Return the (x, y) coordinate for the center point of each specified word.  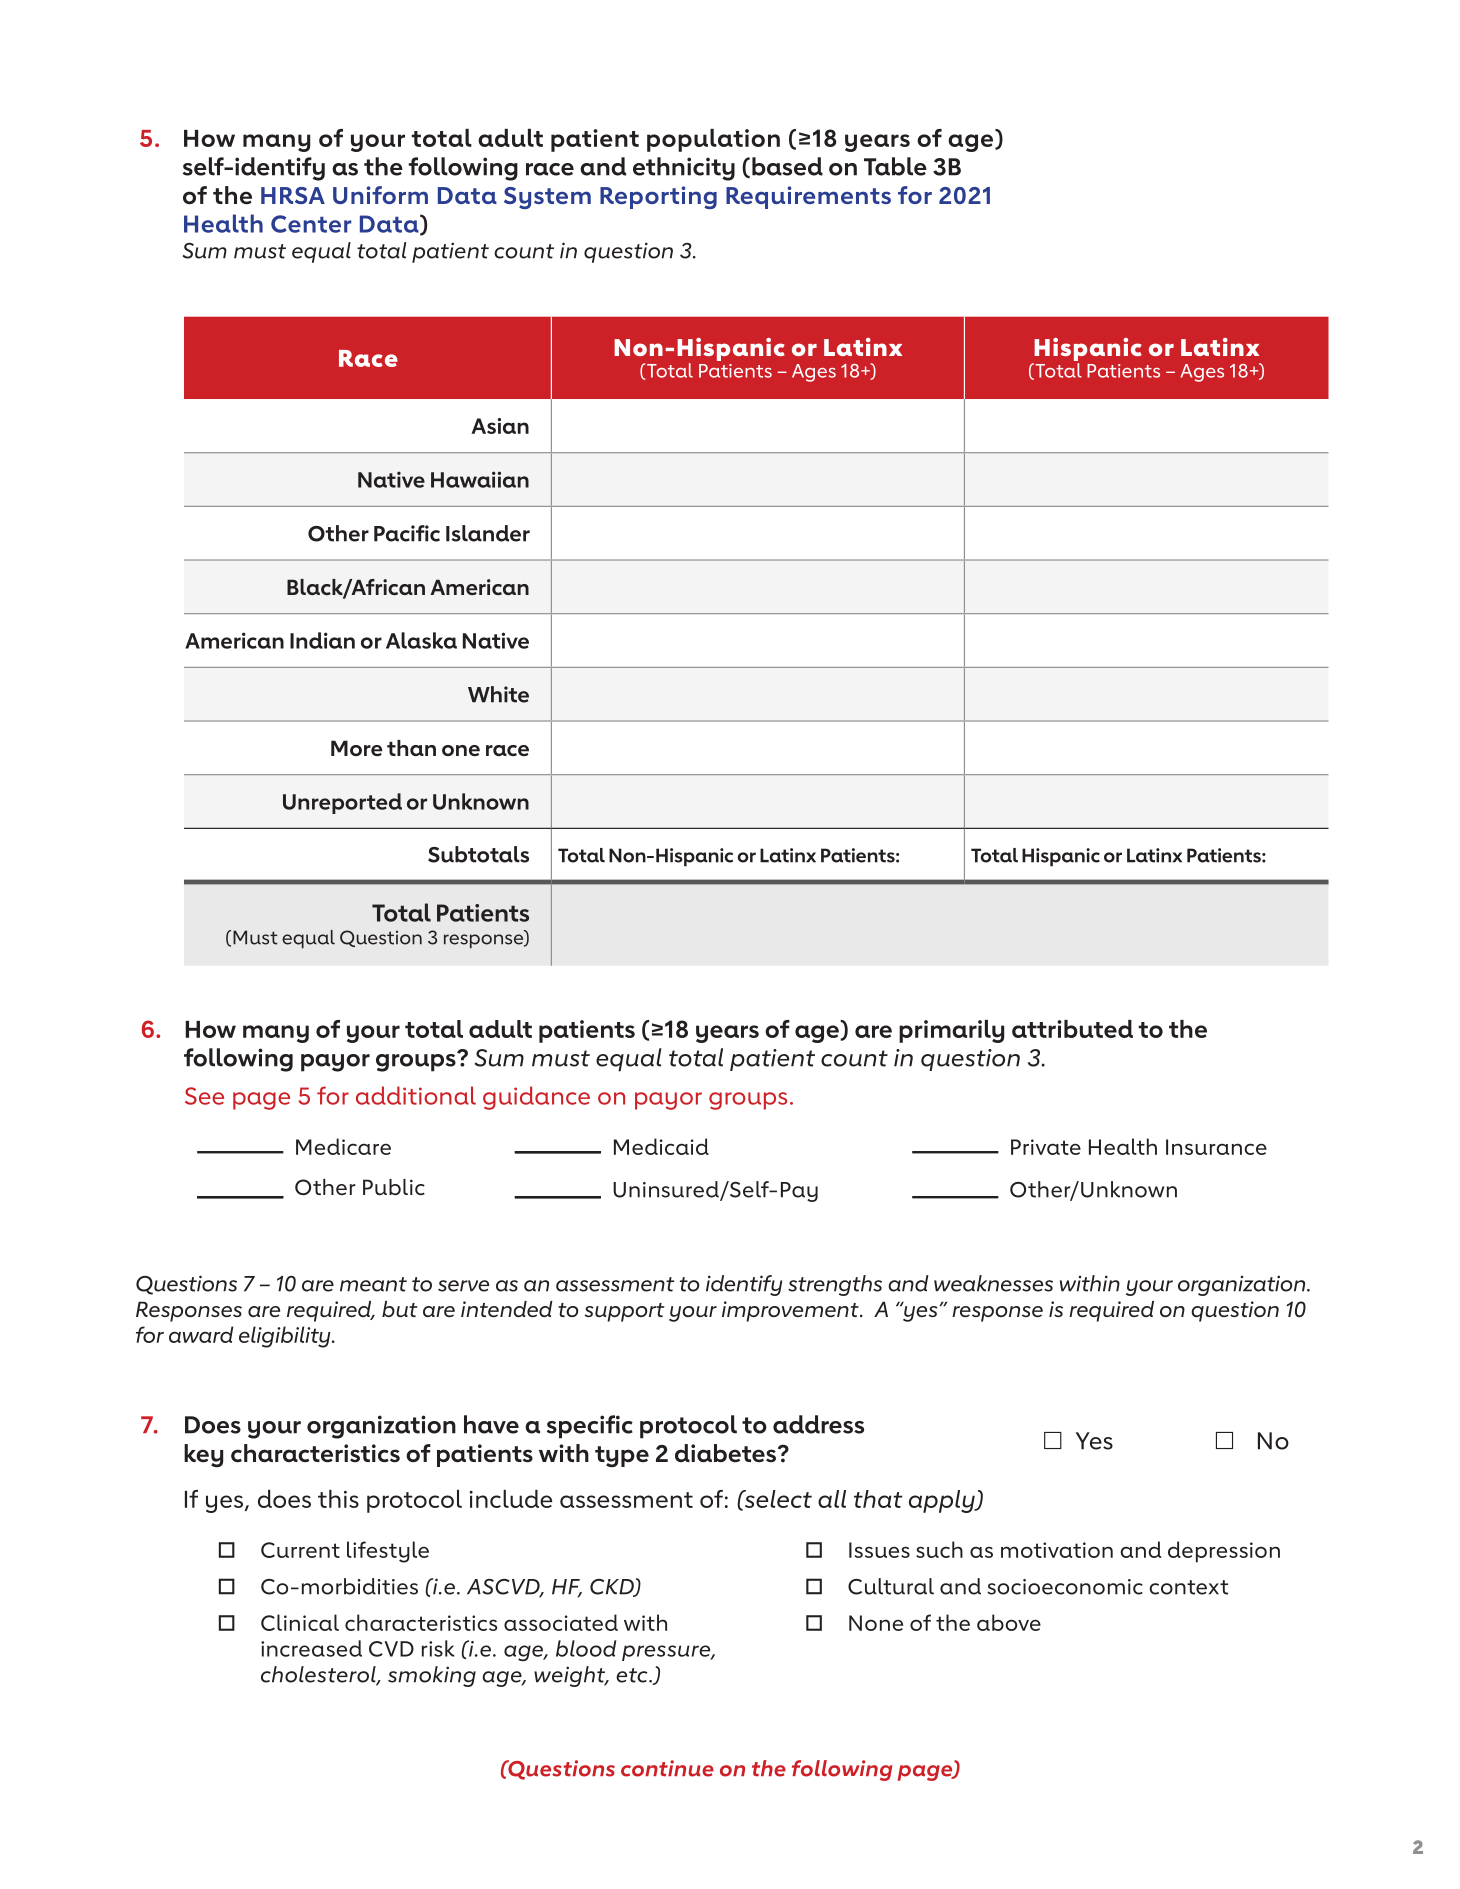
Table (895, 166)
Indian (322, 640)
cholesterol (319, 1675)
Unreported (342, 803)
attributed (1072, 1029)
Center (311, 224)
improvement (791, 1311)
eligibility (286, 1337)
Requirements (808, 197)
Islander (488, 533)
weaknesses (993, 1283)
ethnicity (684, 169)
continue (667, 1768)
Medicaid (661, 1146)
